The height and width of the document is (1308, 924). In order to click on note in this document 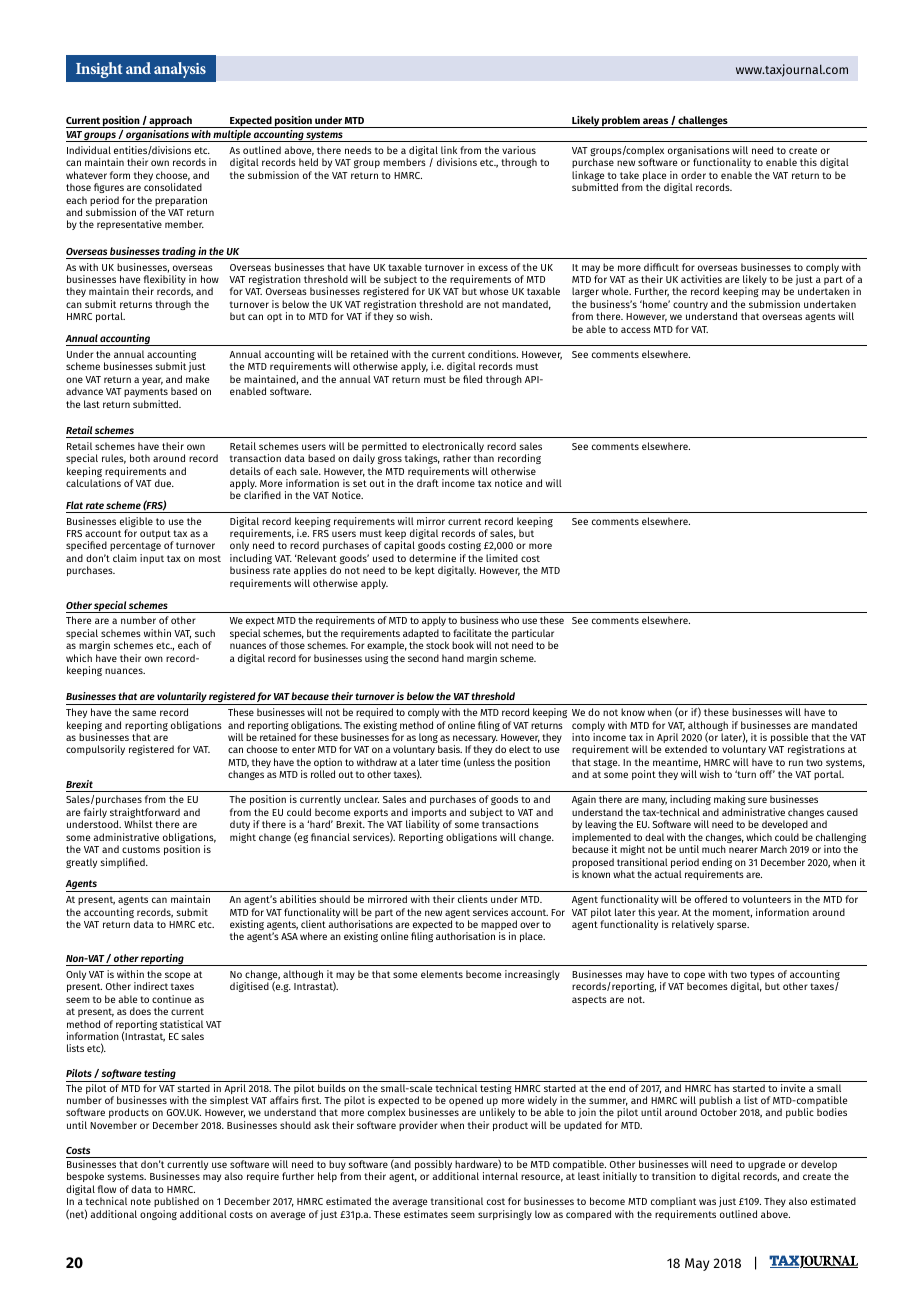, I will do `click(141, 1201)`.
